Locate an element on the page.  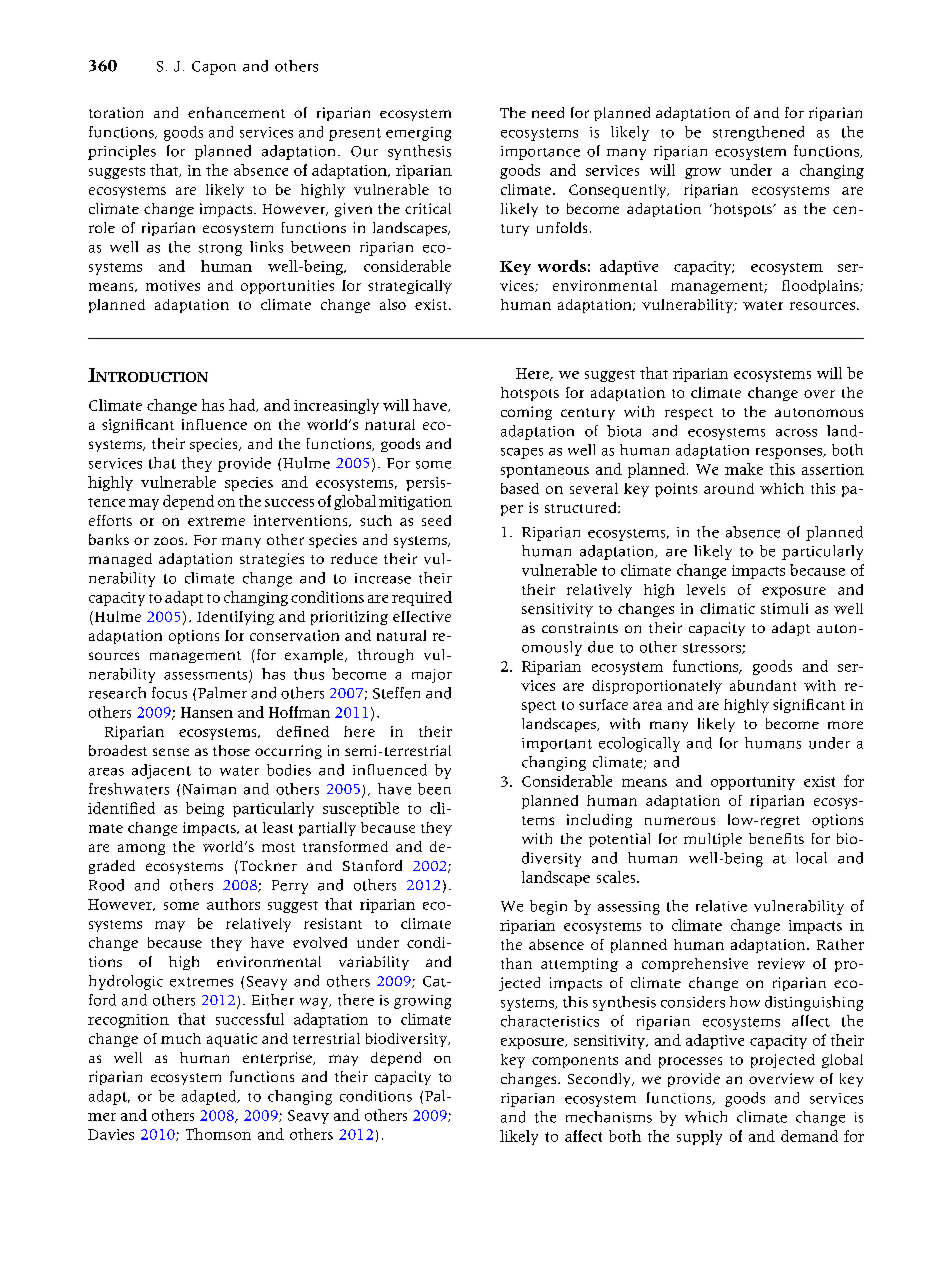
components is located at coordinates (575, 1062).
